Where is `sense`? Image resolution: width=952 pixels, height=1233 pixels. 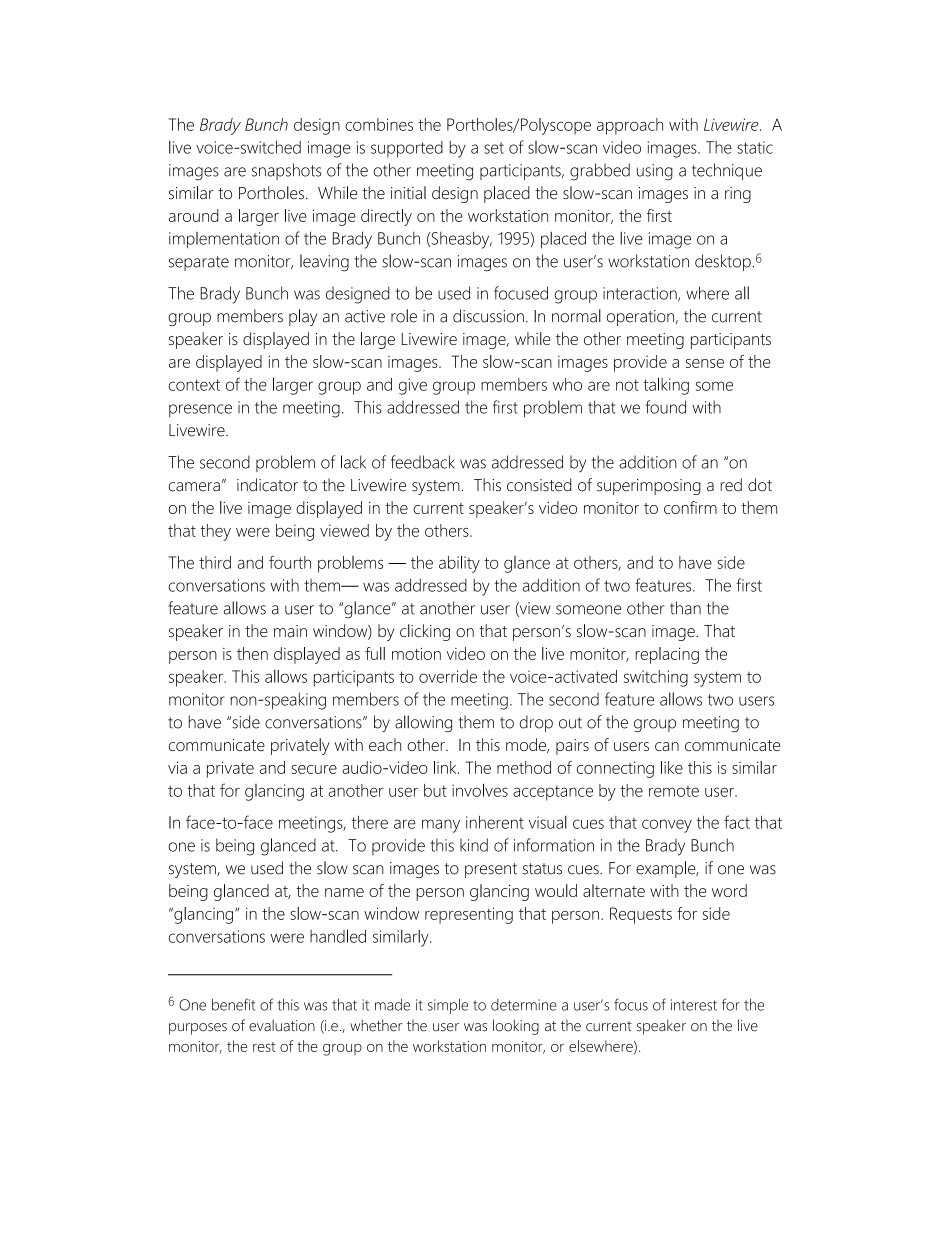
sense is located at coordinates (705, 363).
